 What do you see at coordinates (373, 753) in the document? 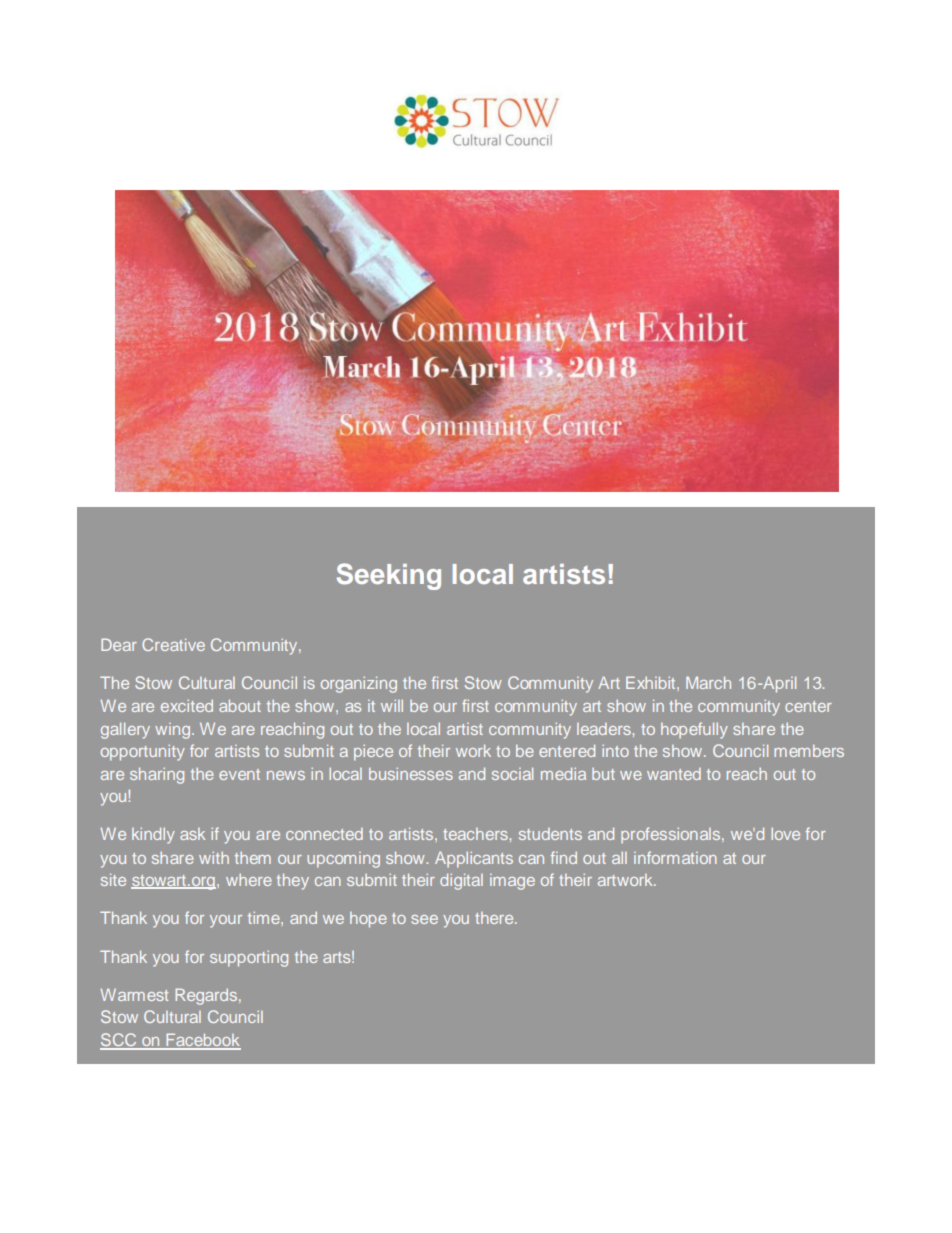
I see `piece` at bounding box center [373, 753].
